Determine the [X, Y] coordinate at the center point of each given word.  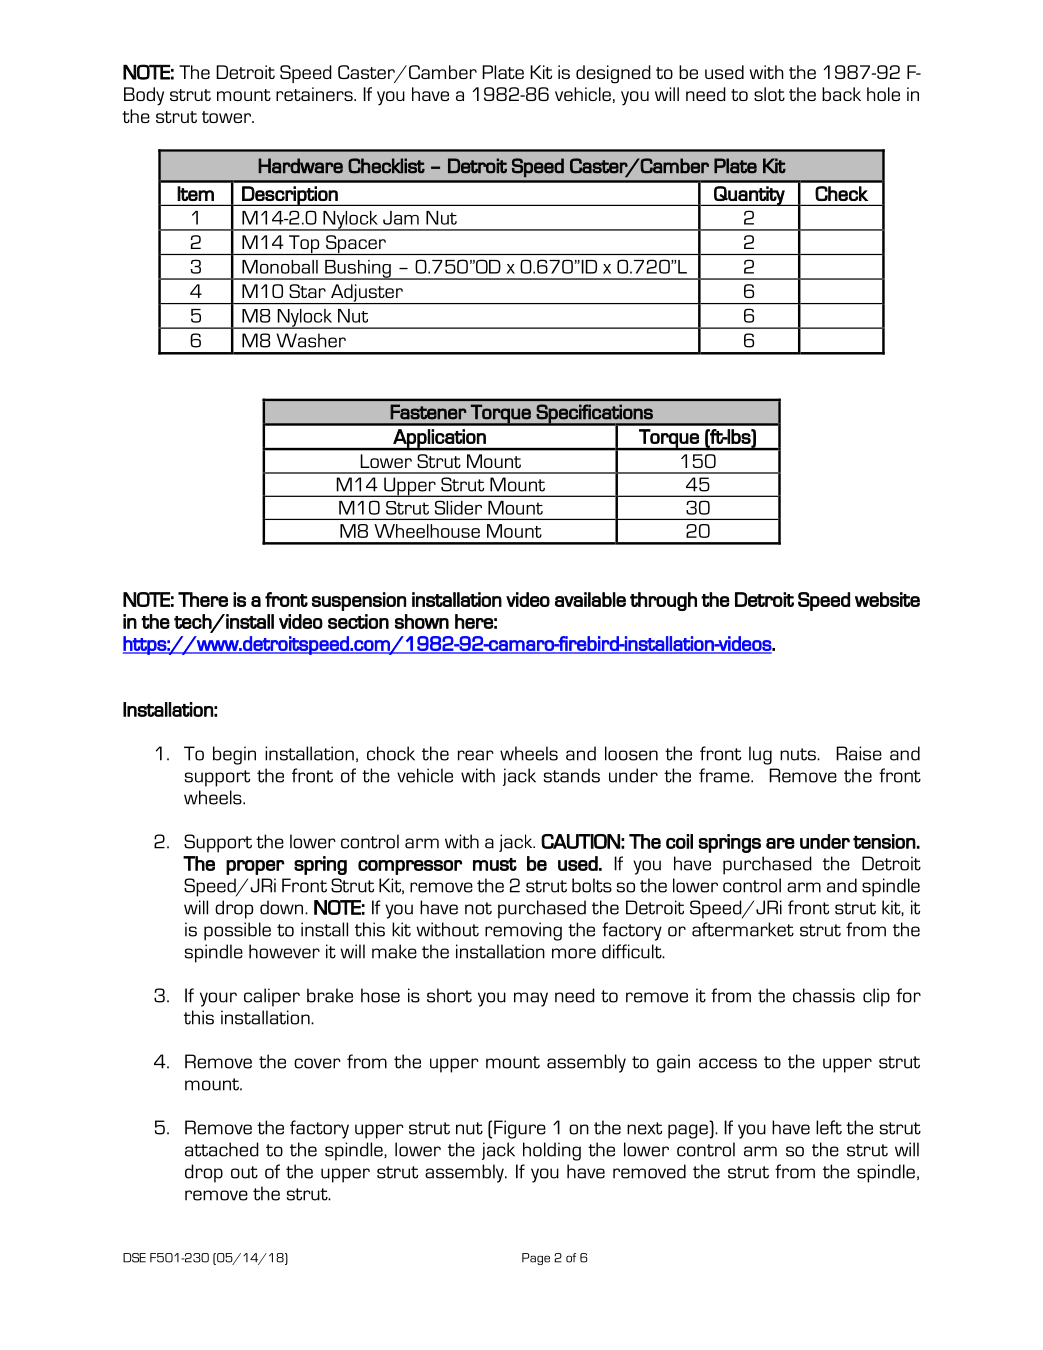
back [841, 94]
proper [255, 867]
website [887, 599]
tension [884, 841]
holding [552, 1151]
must [495, 864]
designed [613, 74]
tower [227, 117]
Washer [311, 340]
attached [222, 1149]
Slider [458, 508]
